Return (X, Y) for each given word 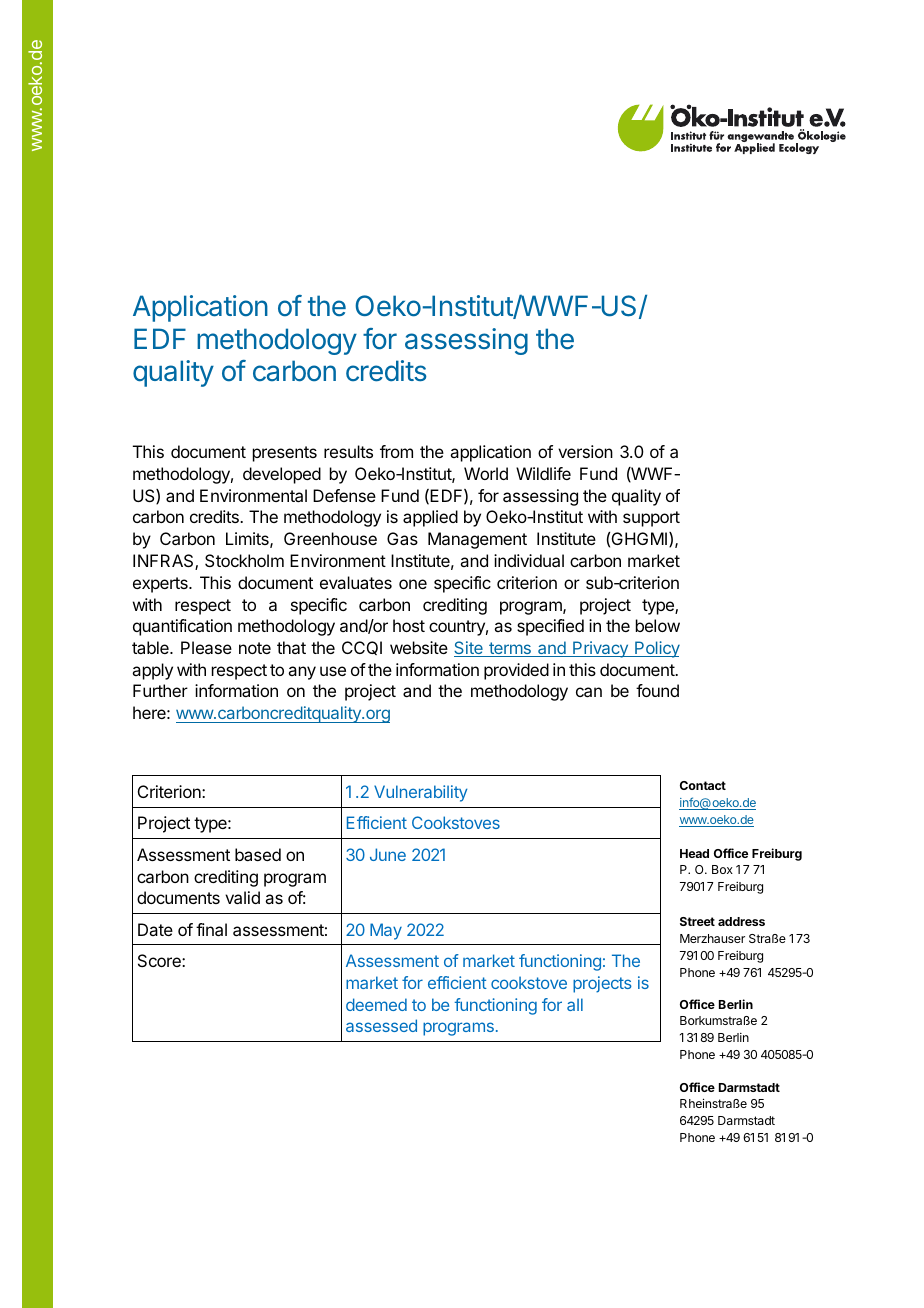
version (585, 451)
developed (282, 475)
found (657, 690)
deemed (376, 1004)
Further (160, 690)
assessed (381, 1025)
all (575, 1004)
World (486, 473)
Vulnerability (420, 793)
